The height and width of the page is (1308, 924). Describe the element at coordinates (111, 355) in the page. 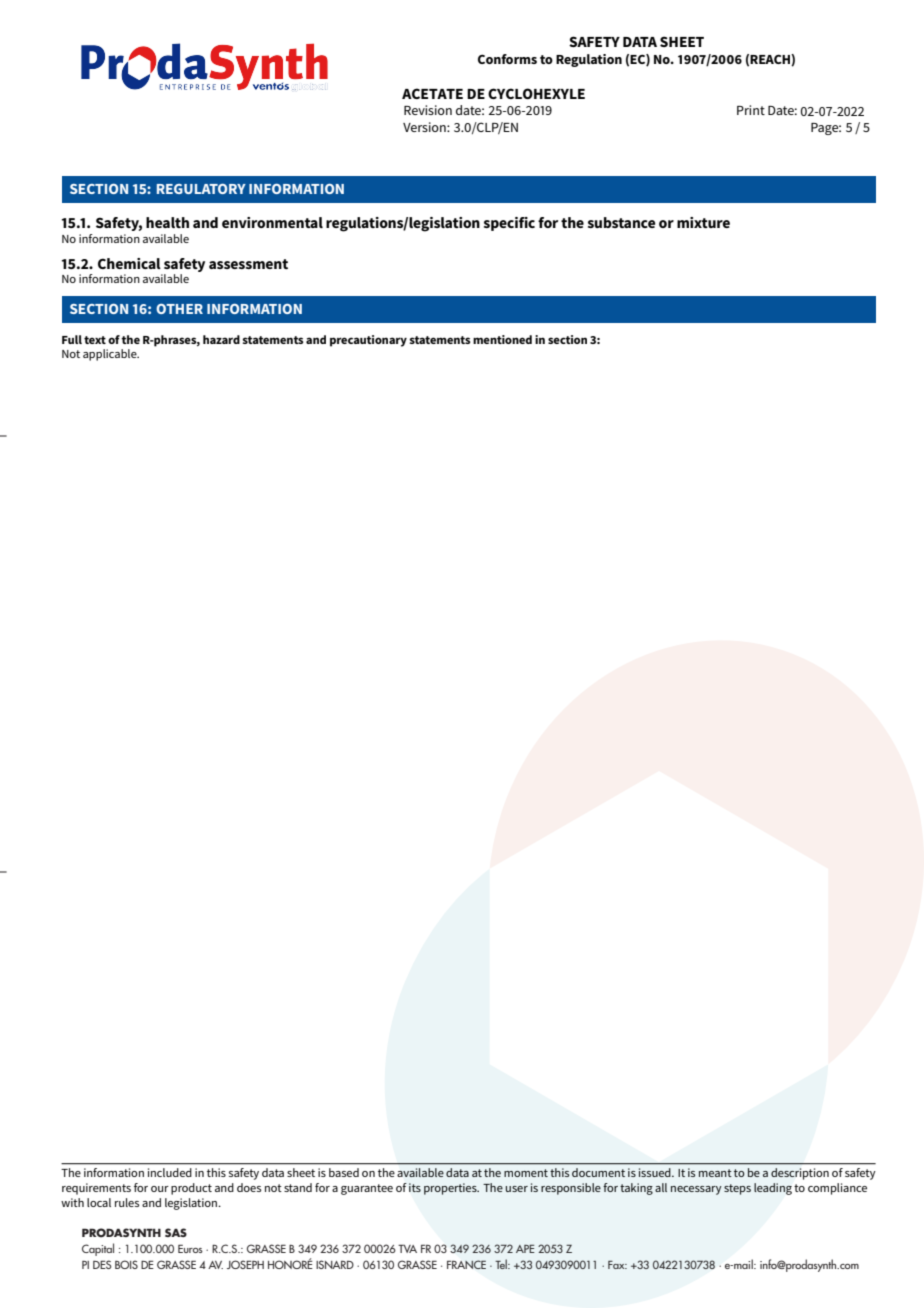

I see `applicable` at that location.
